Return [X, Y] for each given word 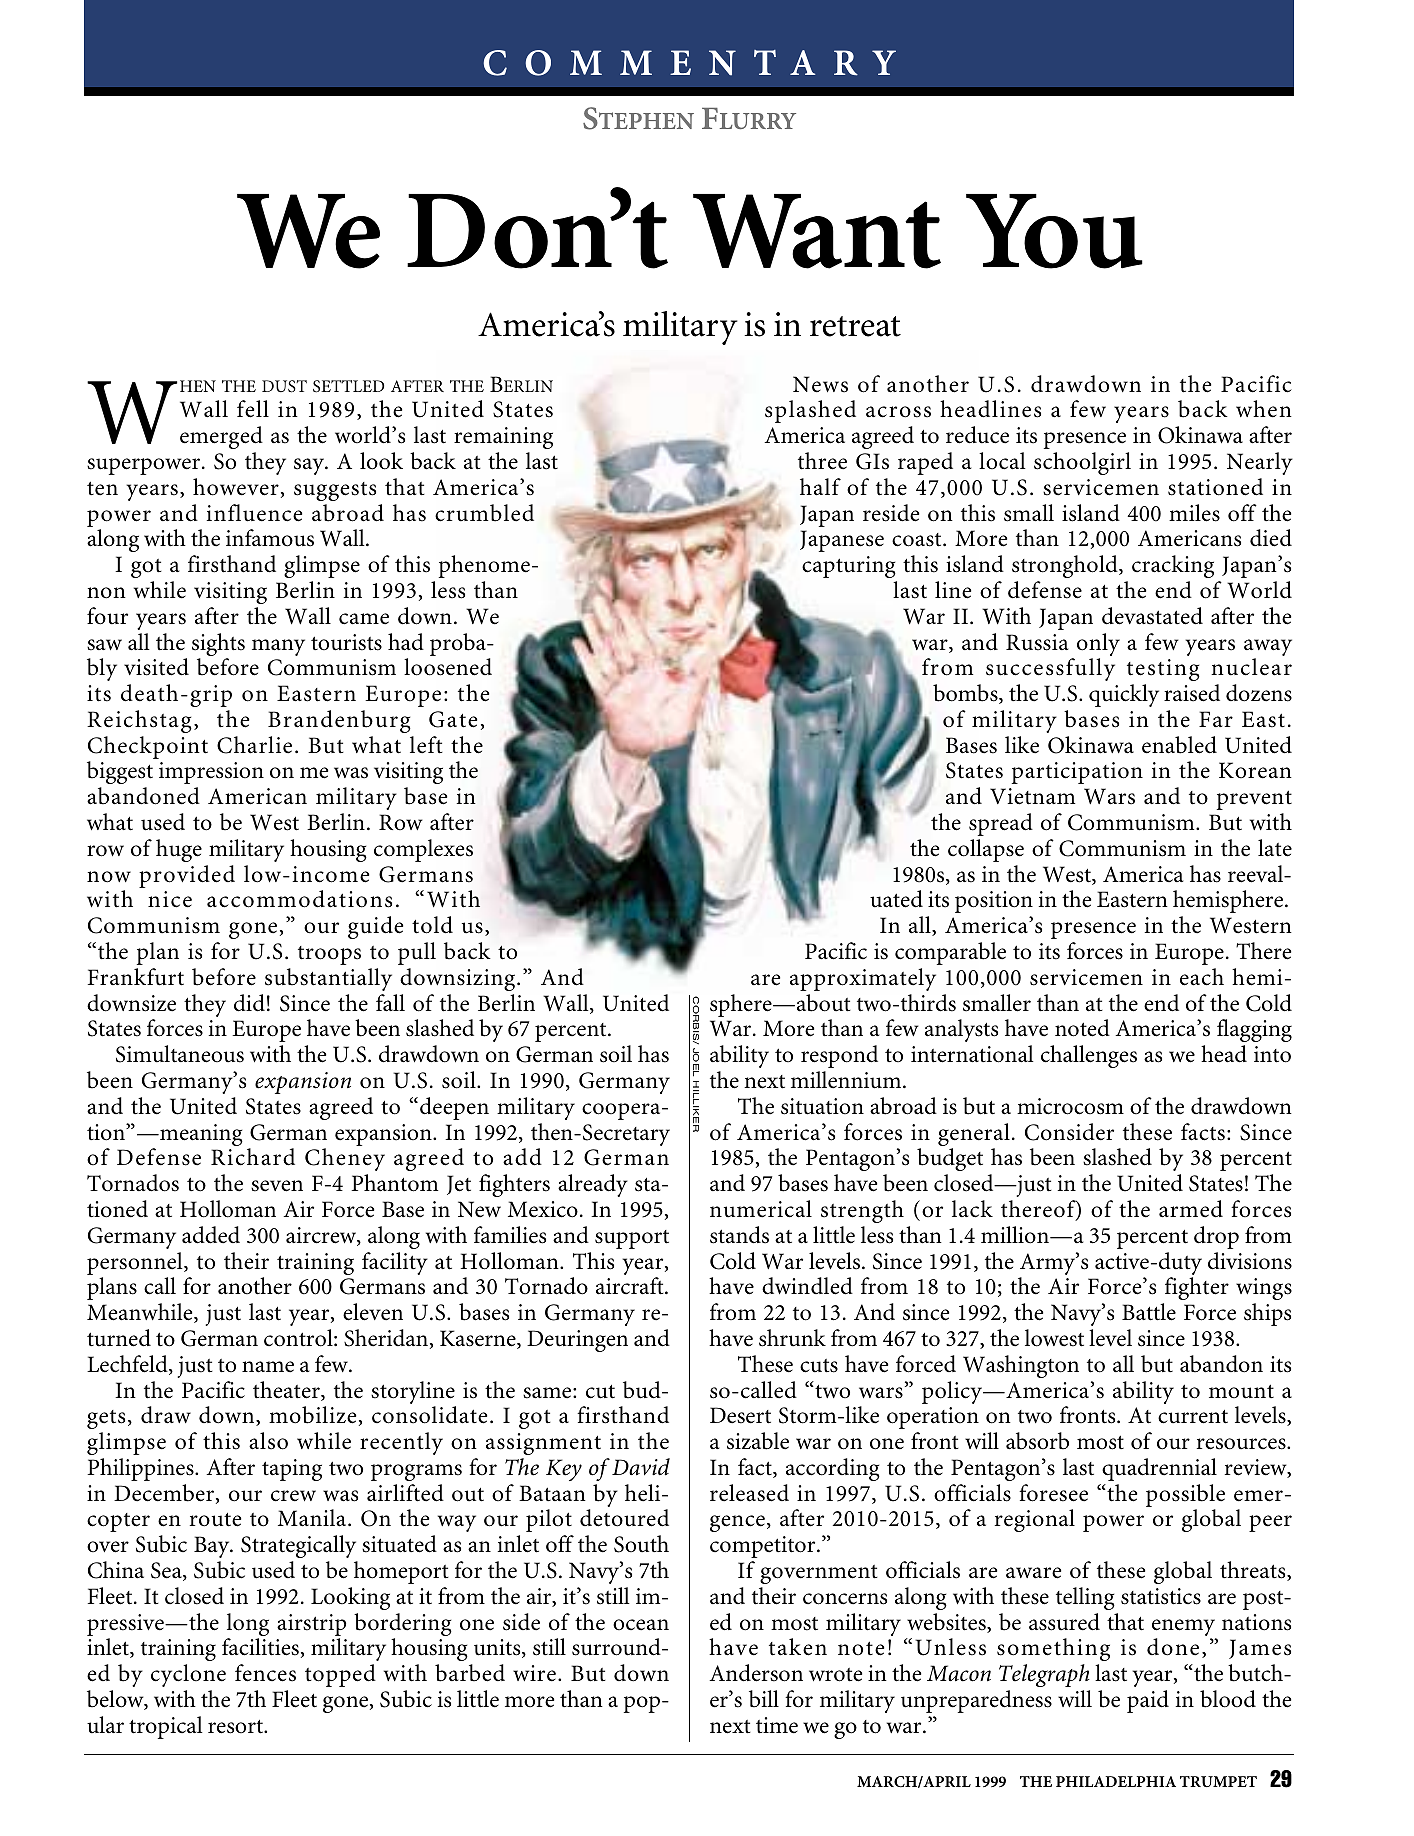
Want [817, 231]
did [249, 1003]
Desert [740, 1415]
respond [839, 1056]
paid [1148, 1701]
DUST [284, 386]
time [777, 1725]
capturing [849, 567]
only [1098, 646]
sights [218, 646]
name [268, 1367]
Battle [1149, 1312]
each [1202, 977]
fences [265, 1673]
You [1054, 231]
